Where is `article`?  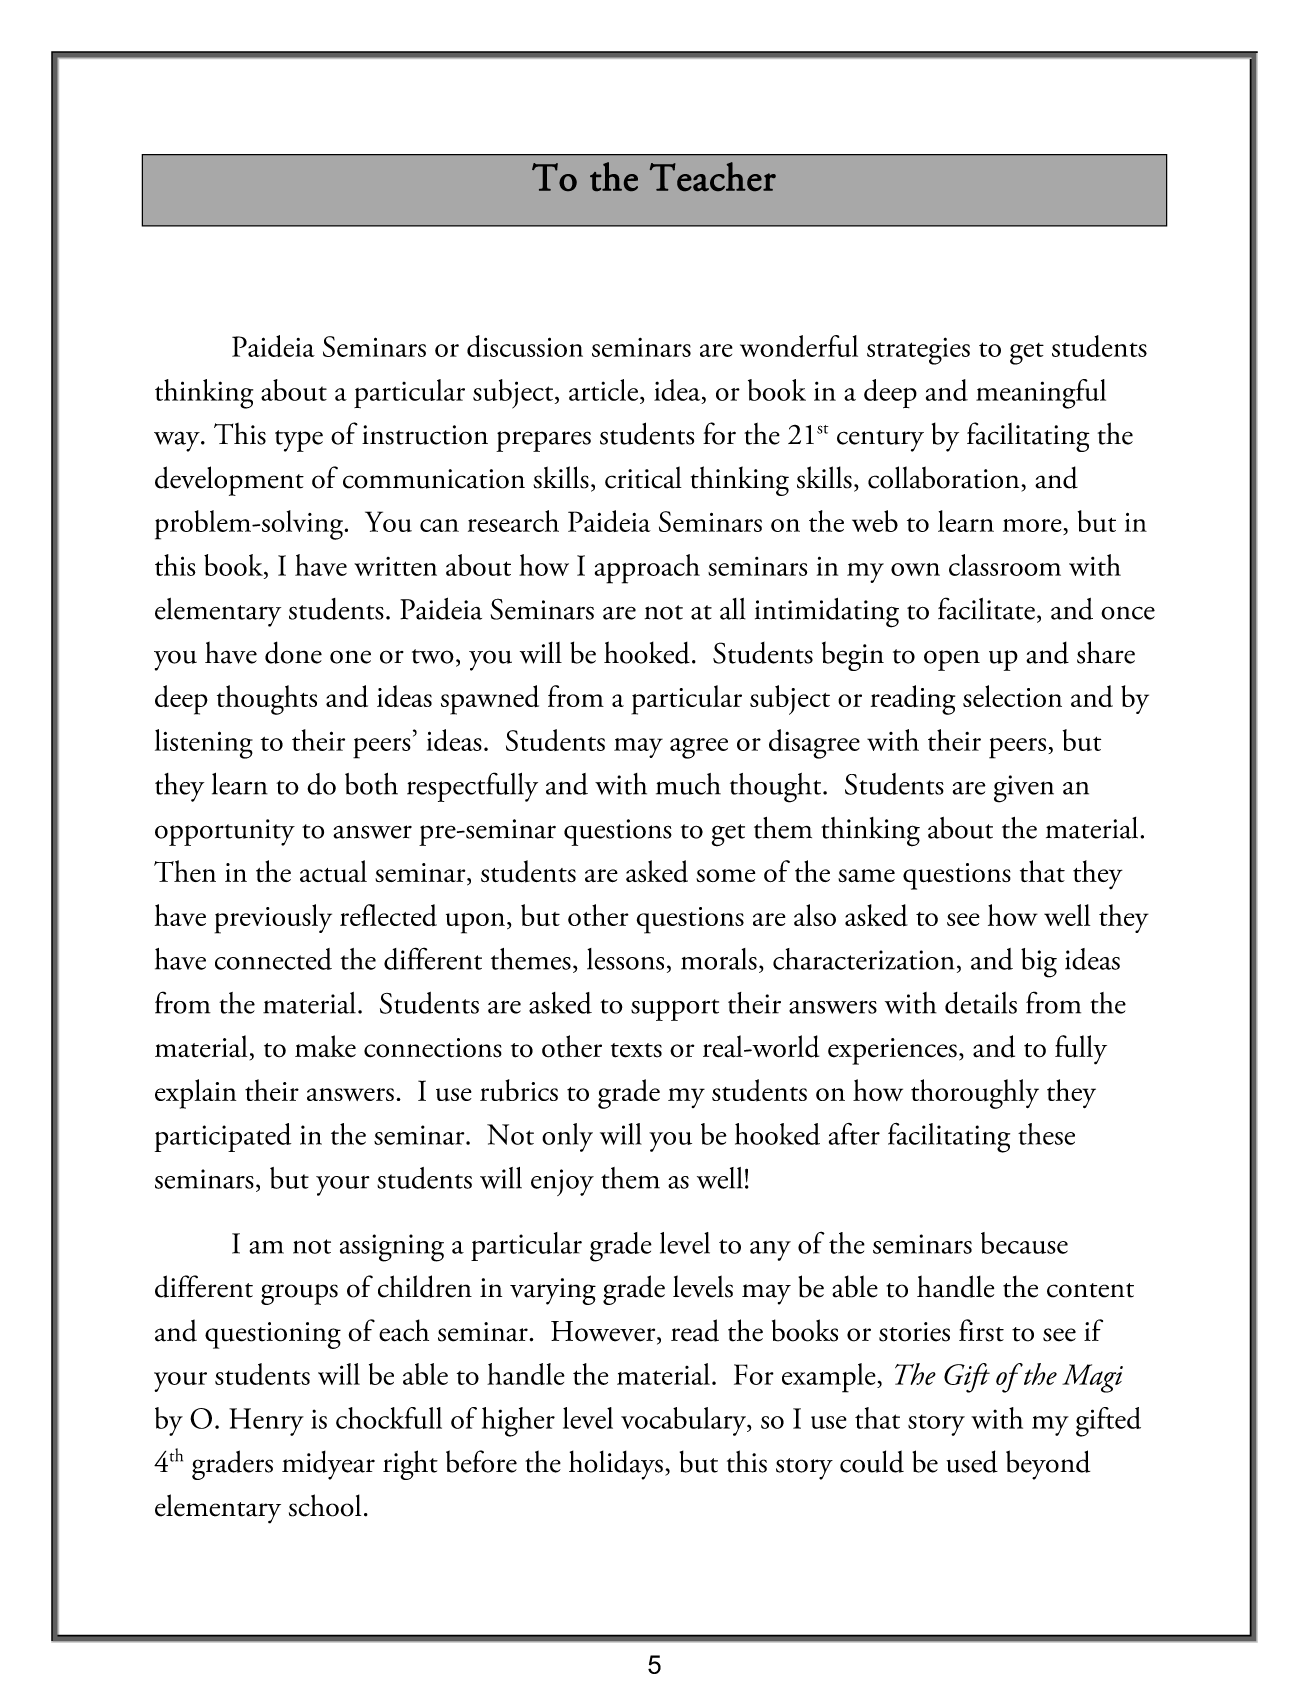 article is located at coordinates (603, 390).
